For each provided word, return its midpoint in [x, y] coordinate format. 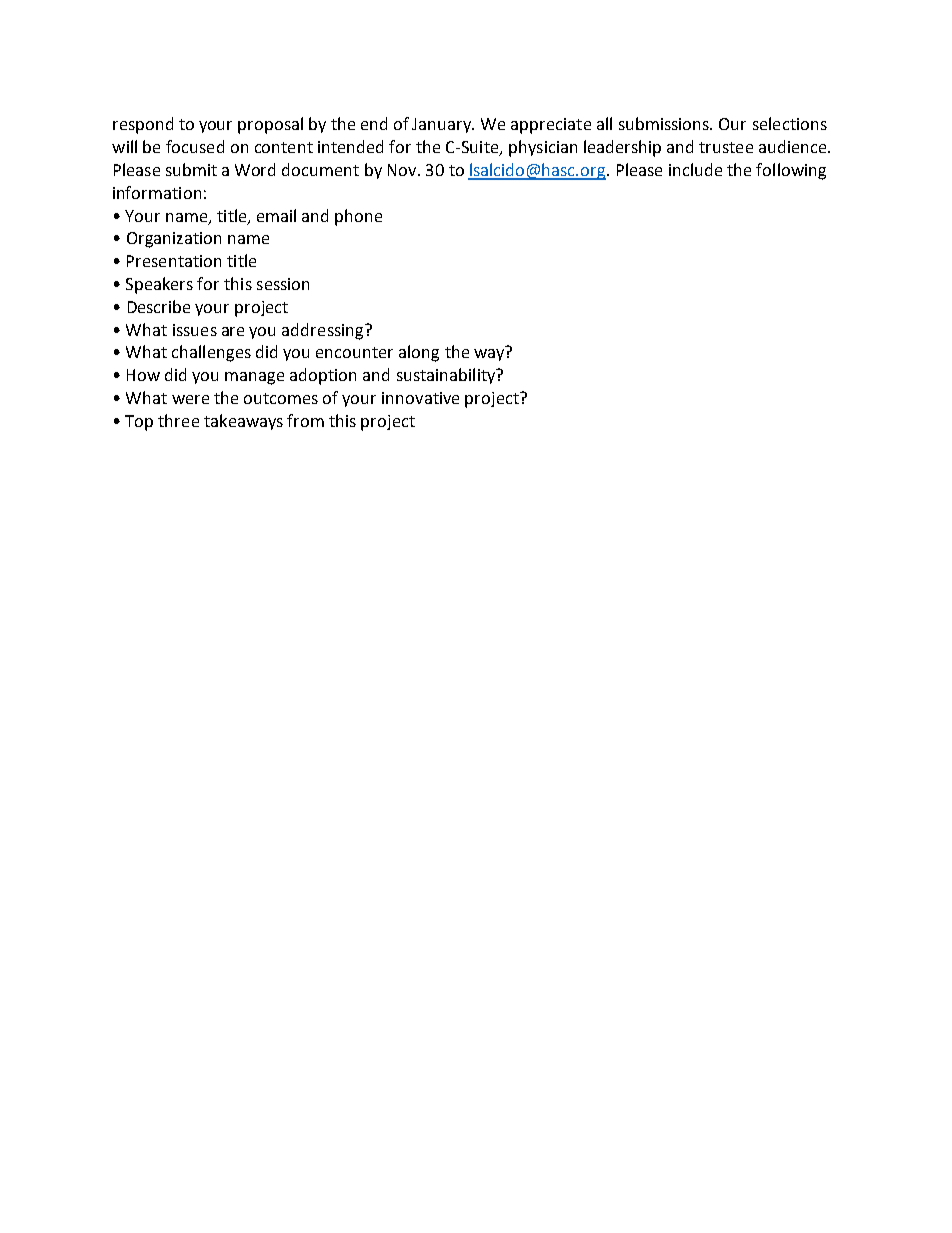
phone [358, 217]
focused [195, 146]
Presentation [174, 261]
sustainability [447, 376]
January [443, 125]
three [178, 420]
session [283, 284]
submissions [665, 123]
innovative [420, 398]
